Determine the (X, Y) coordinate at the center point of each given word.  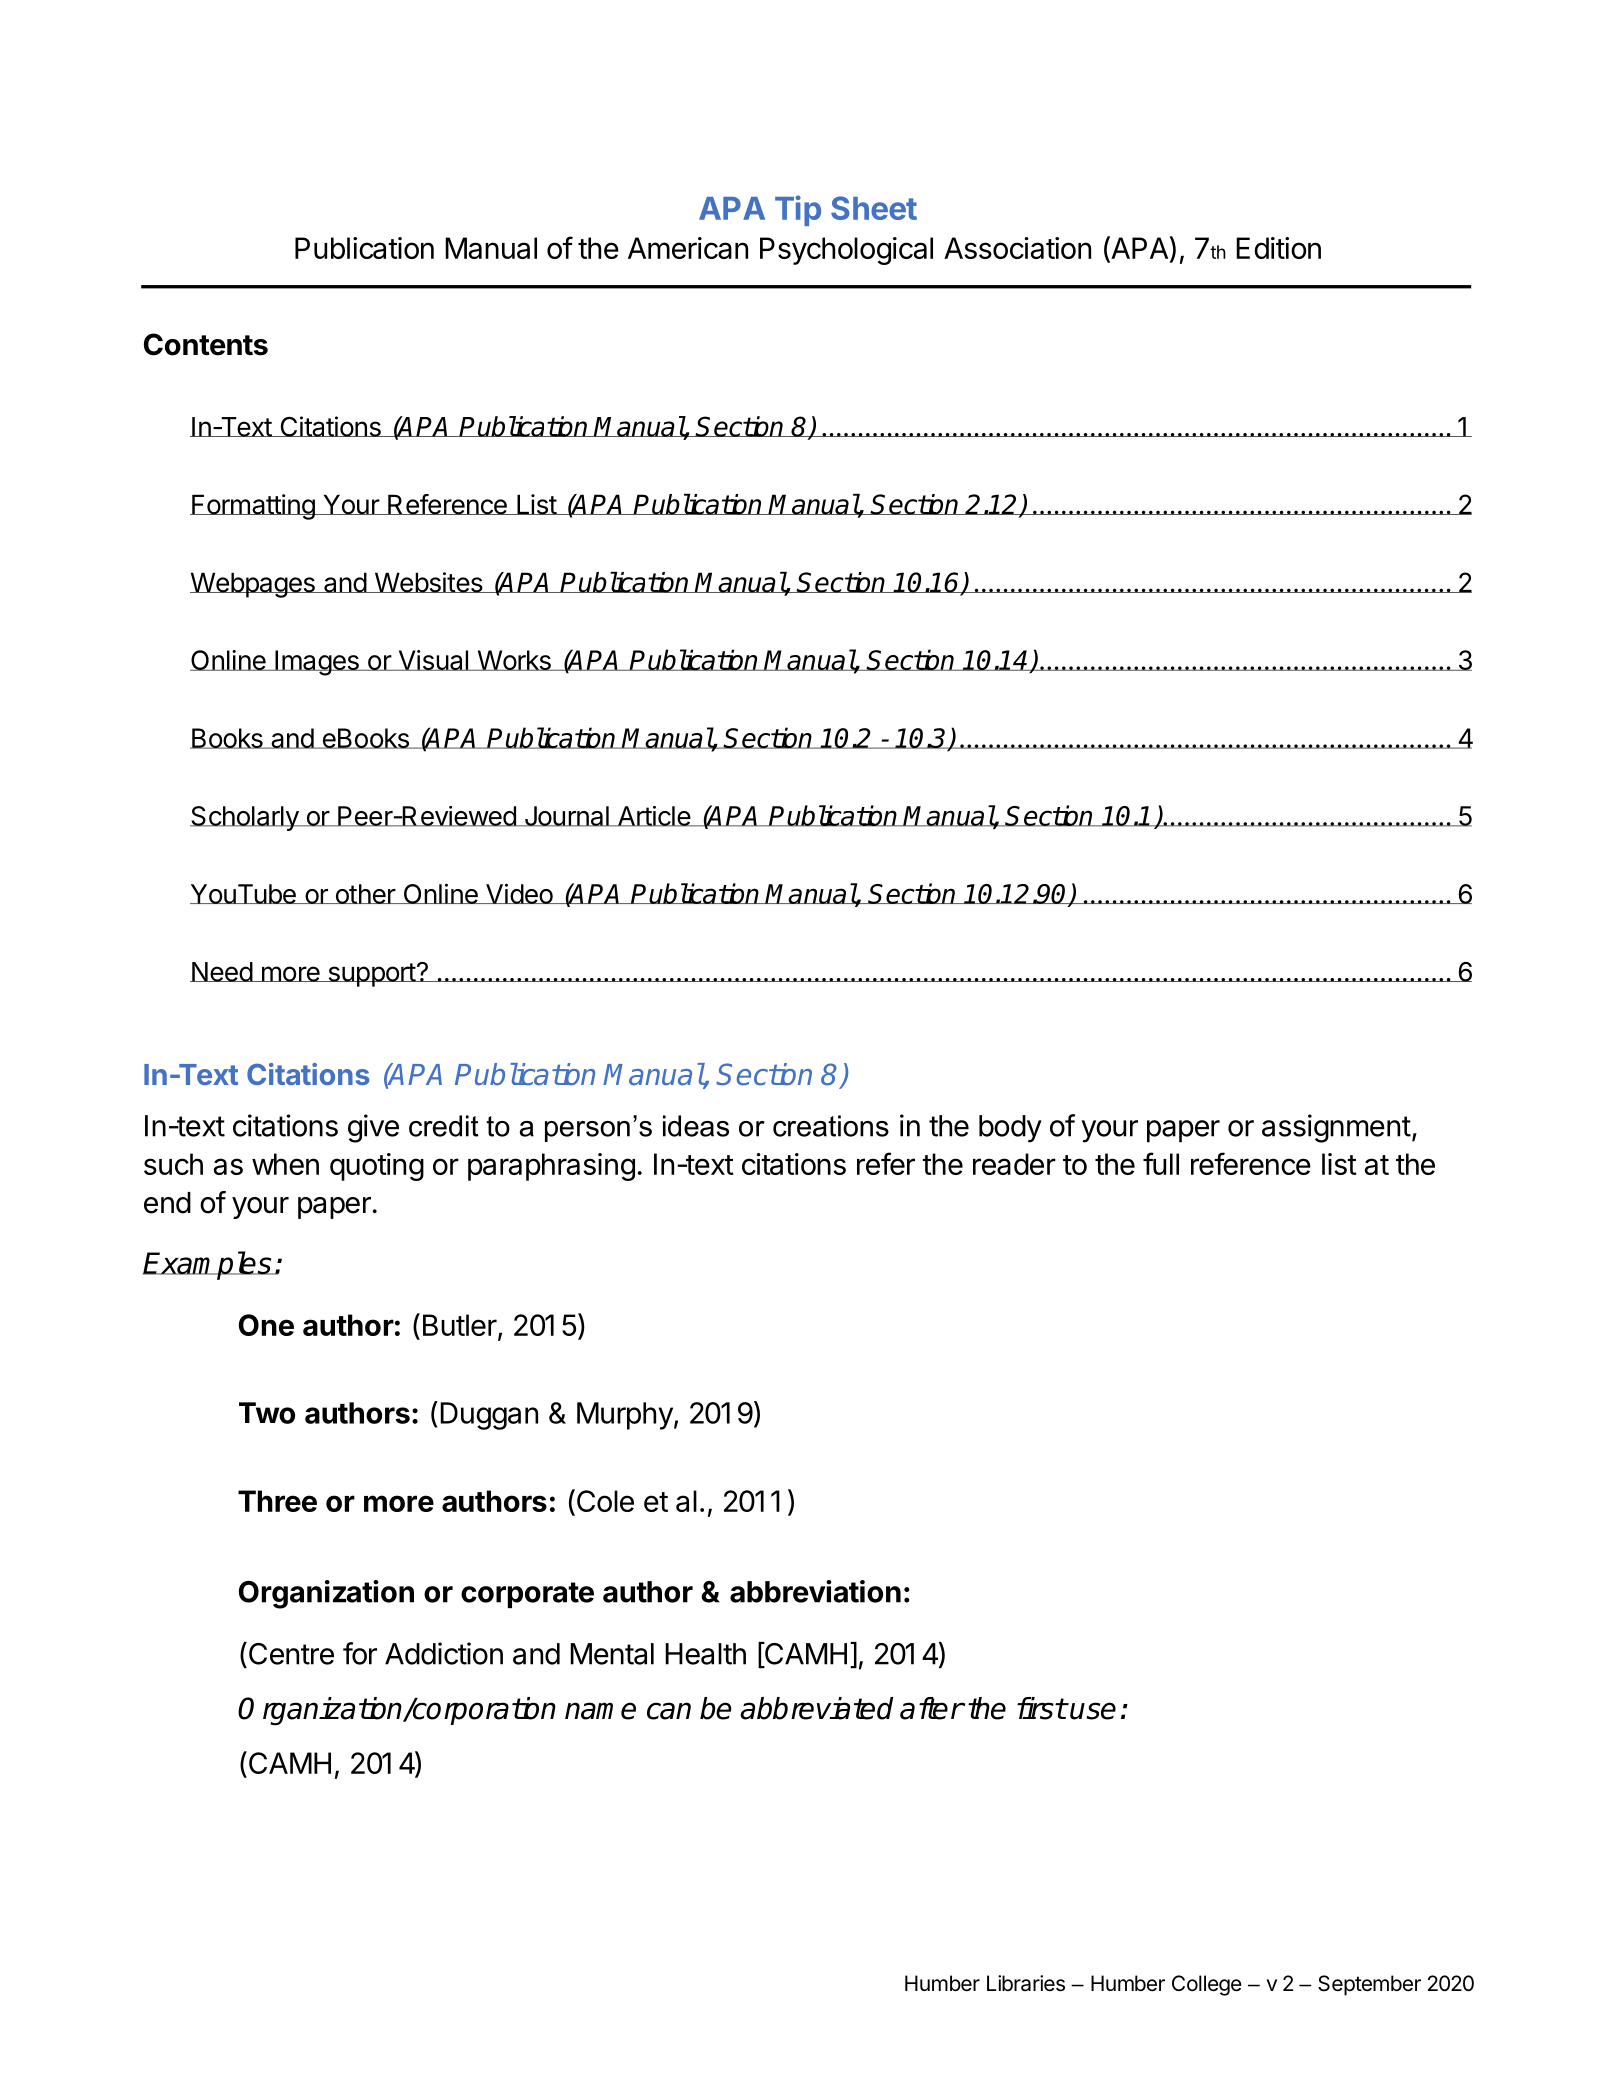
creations (831, 1126)
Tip (798, 210)
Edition (1278, 248)
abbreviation (815, 1591)
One (266, 1325)
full (1161, 1163)
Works (514, 660)
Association (1017, 248)
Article (653, 816)
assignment (1336, 1128)
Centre (290, 1653)
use (1093, 1711)
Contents (206, 344)
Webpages (253, 585)
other (365, 894)
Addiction (444, 1653)
